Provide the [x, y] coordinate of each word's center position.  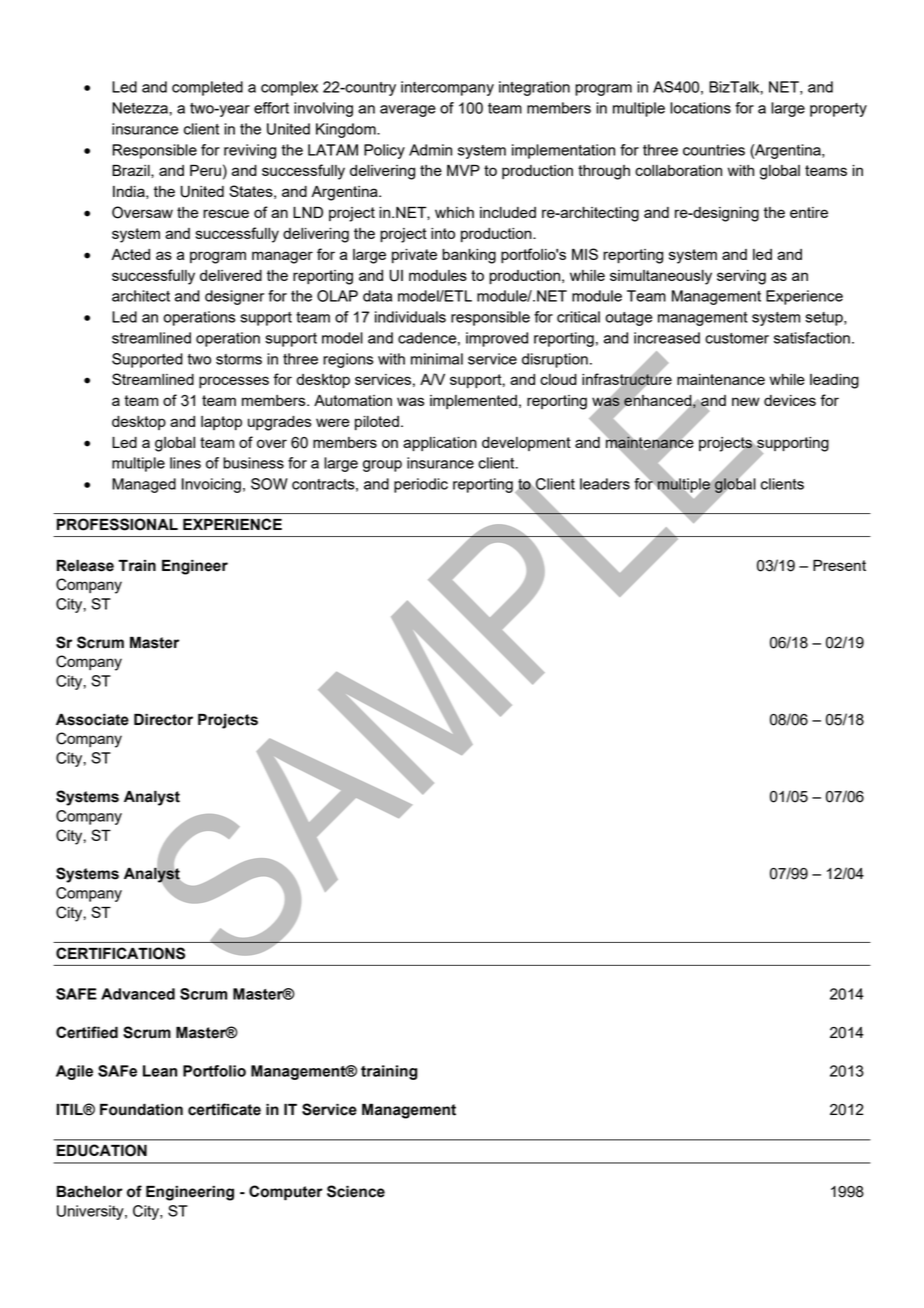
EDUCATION [102, 1150]
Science [356, 1191]
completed [207, 88]
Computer [286, 1193]
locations [700, 108]
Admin [430, 150]
